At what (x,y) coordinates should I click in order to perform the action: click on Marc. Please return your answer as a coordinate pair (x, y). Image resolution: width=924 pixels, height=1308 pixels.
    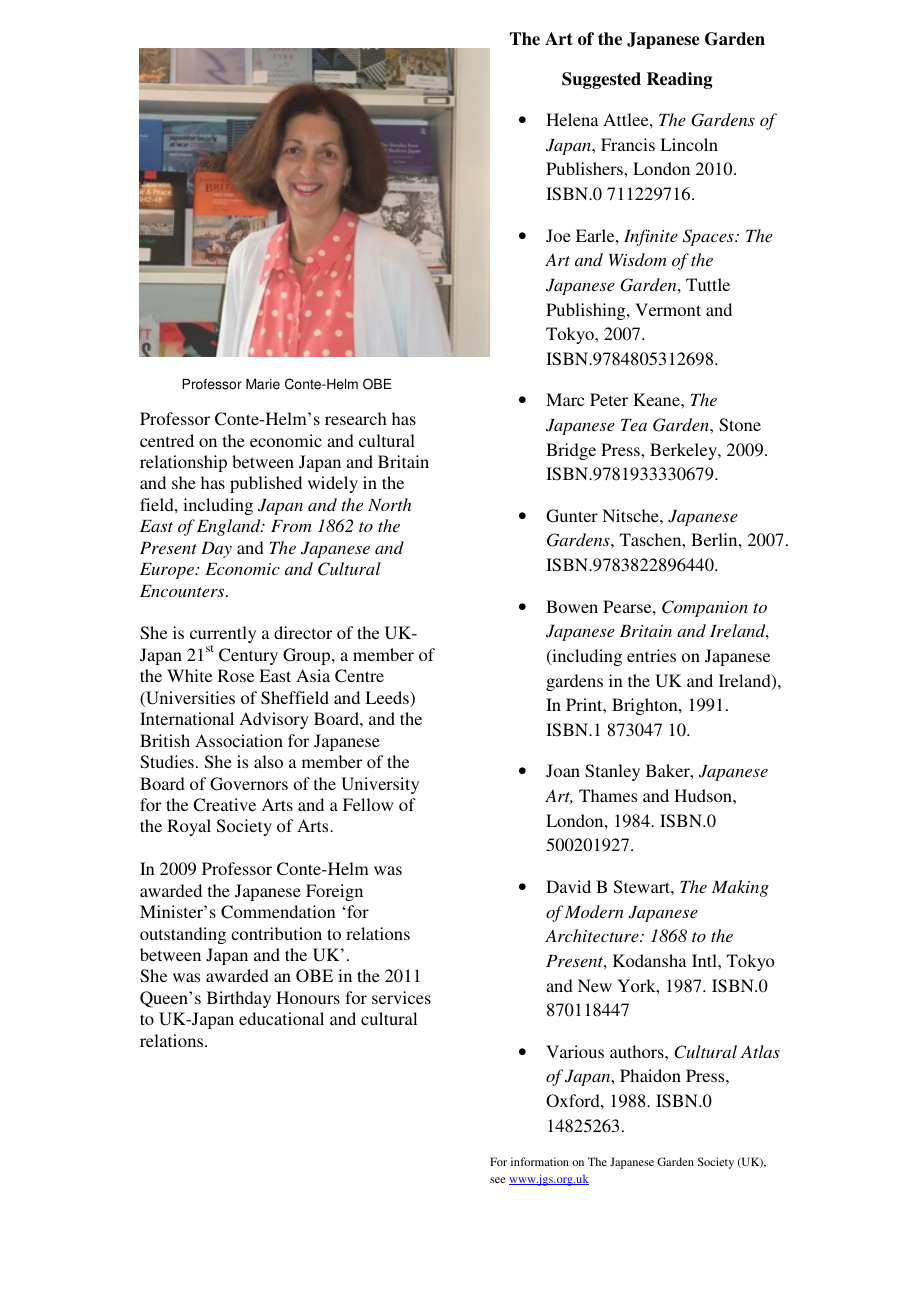
    Looking at the image, I should click on (565, 399).
